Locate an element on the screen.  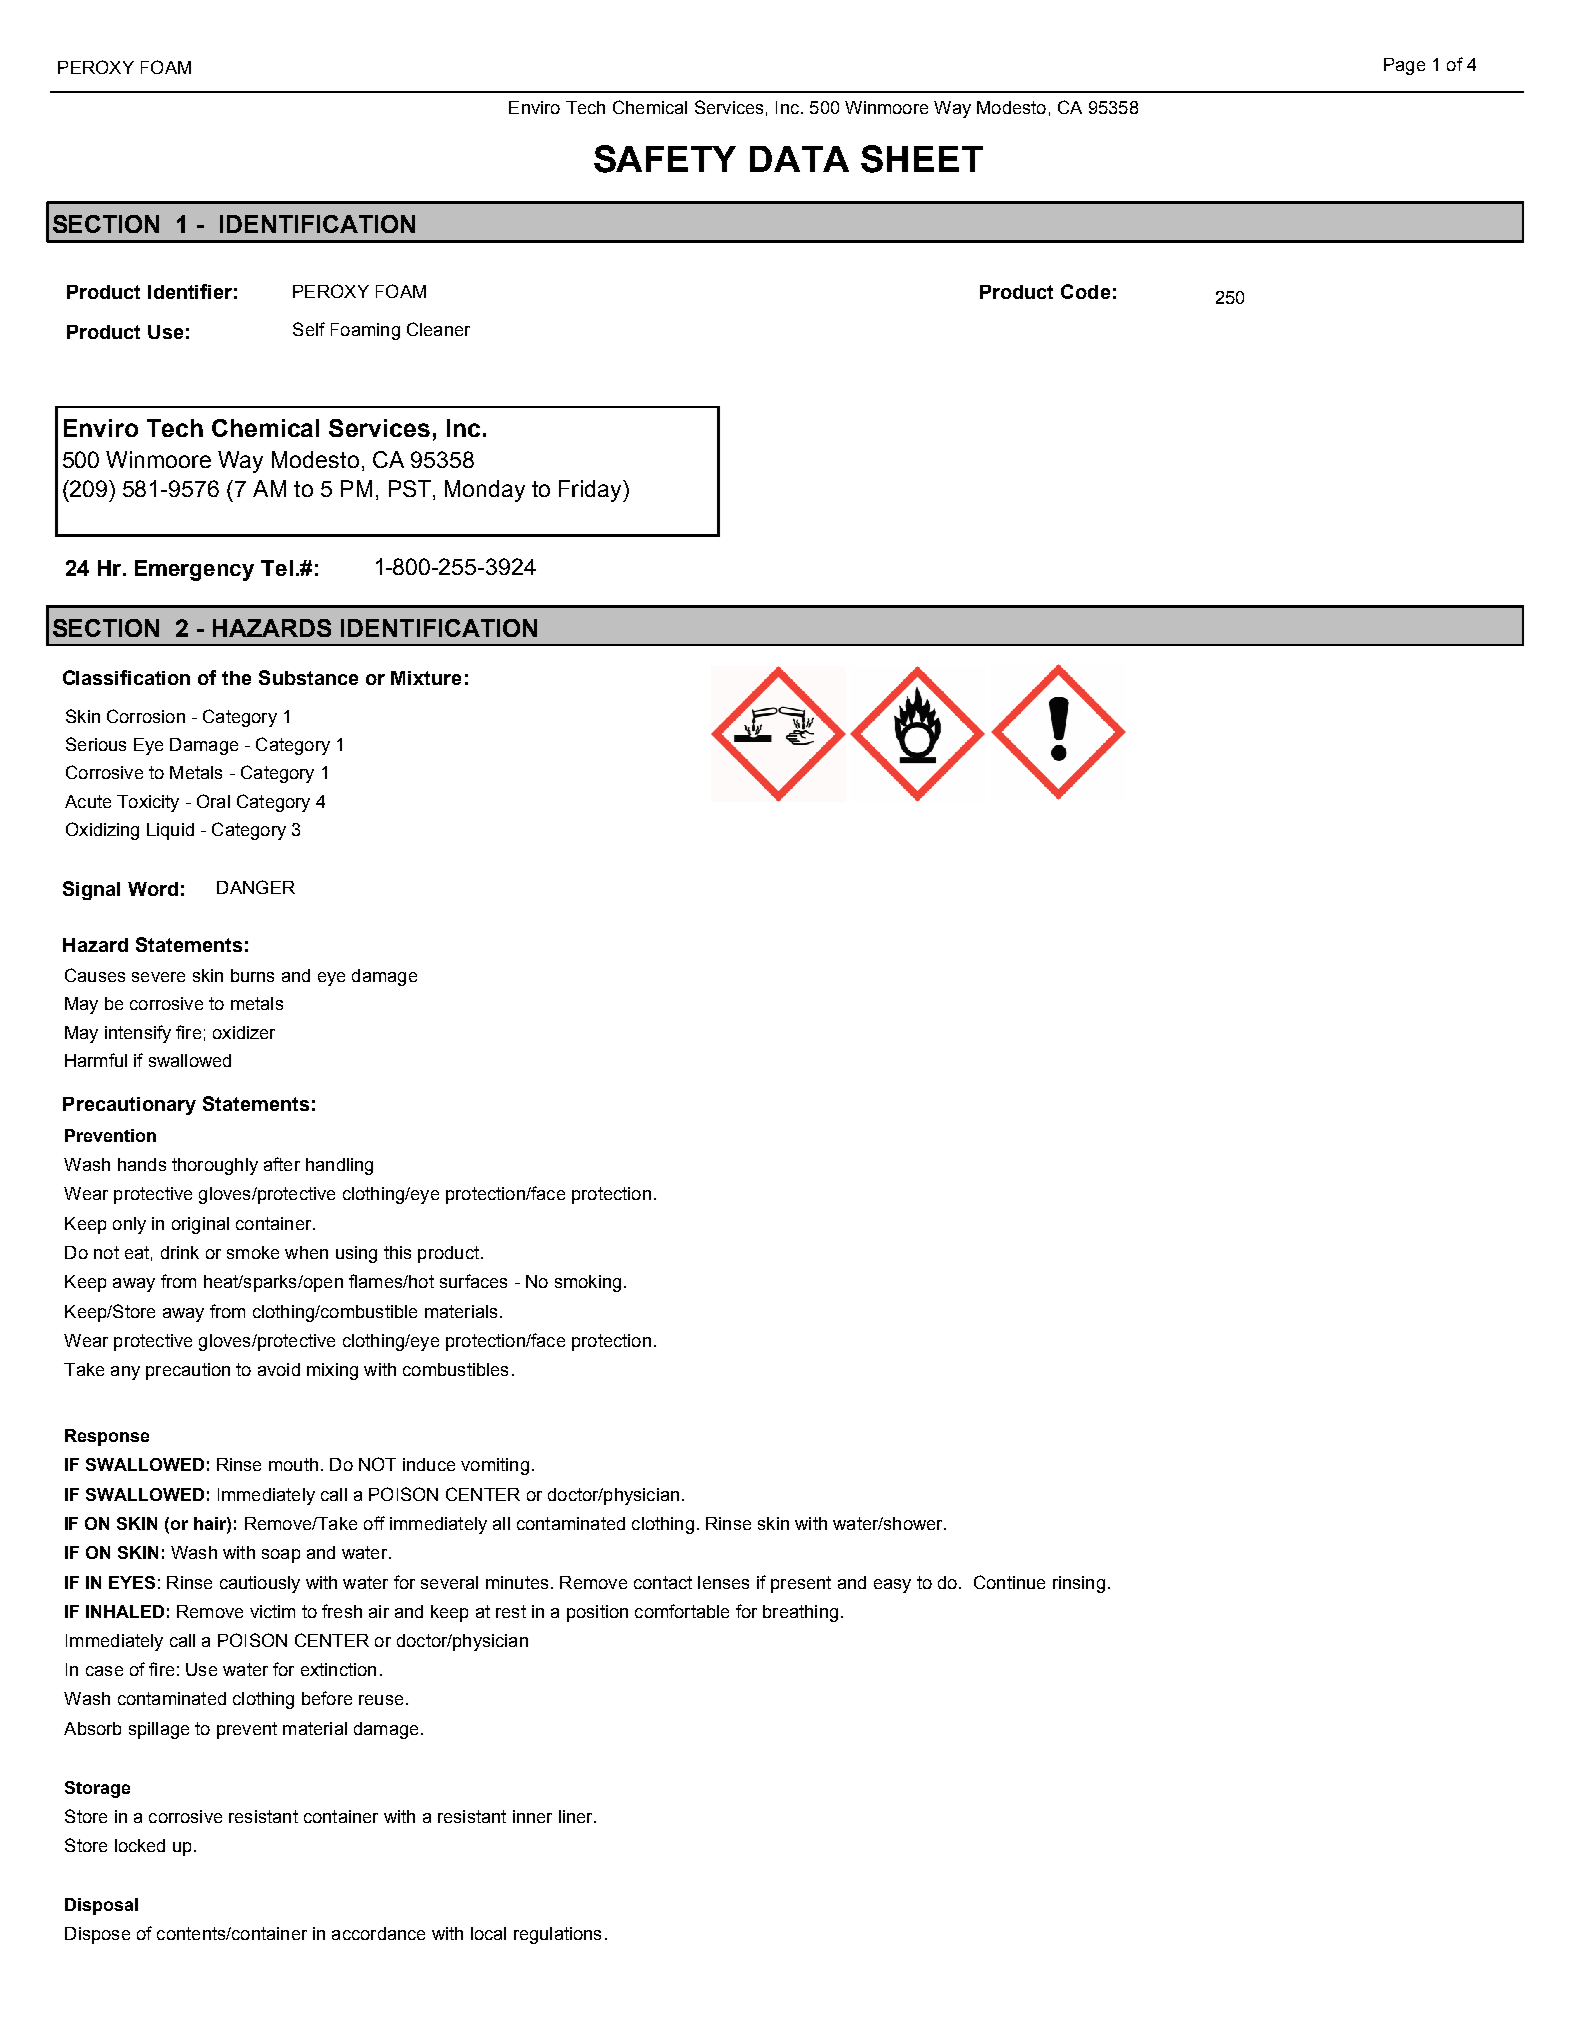
soap is located at coordinates (281, 1556).
